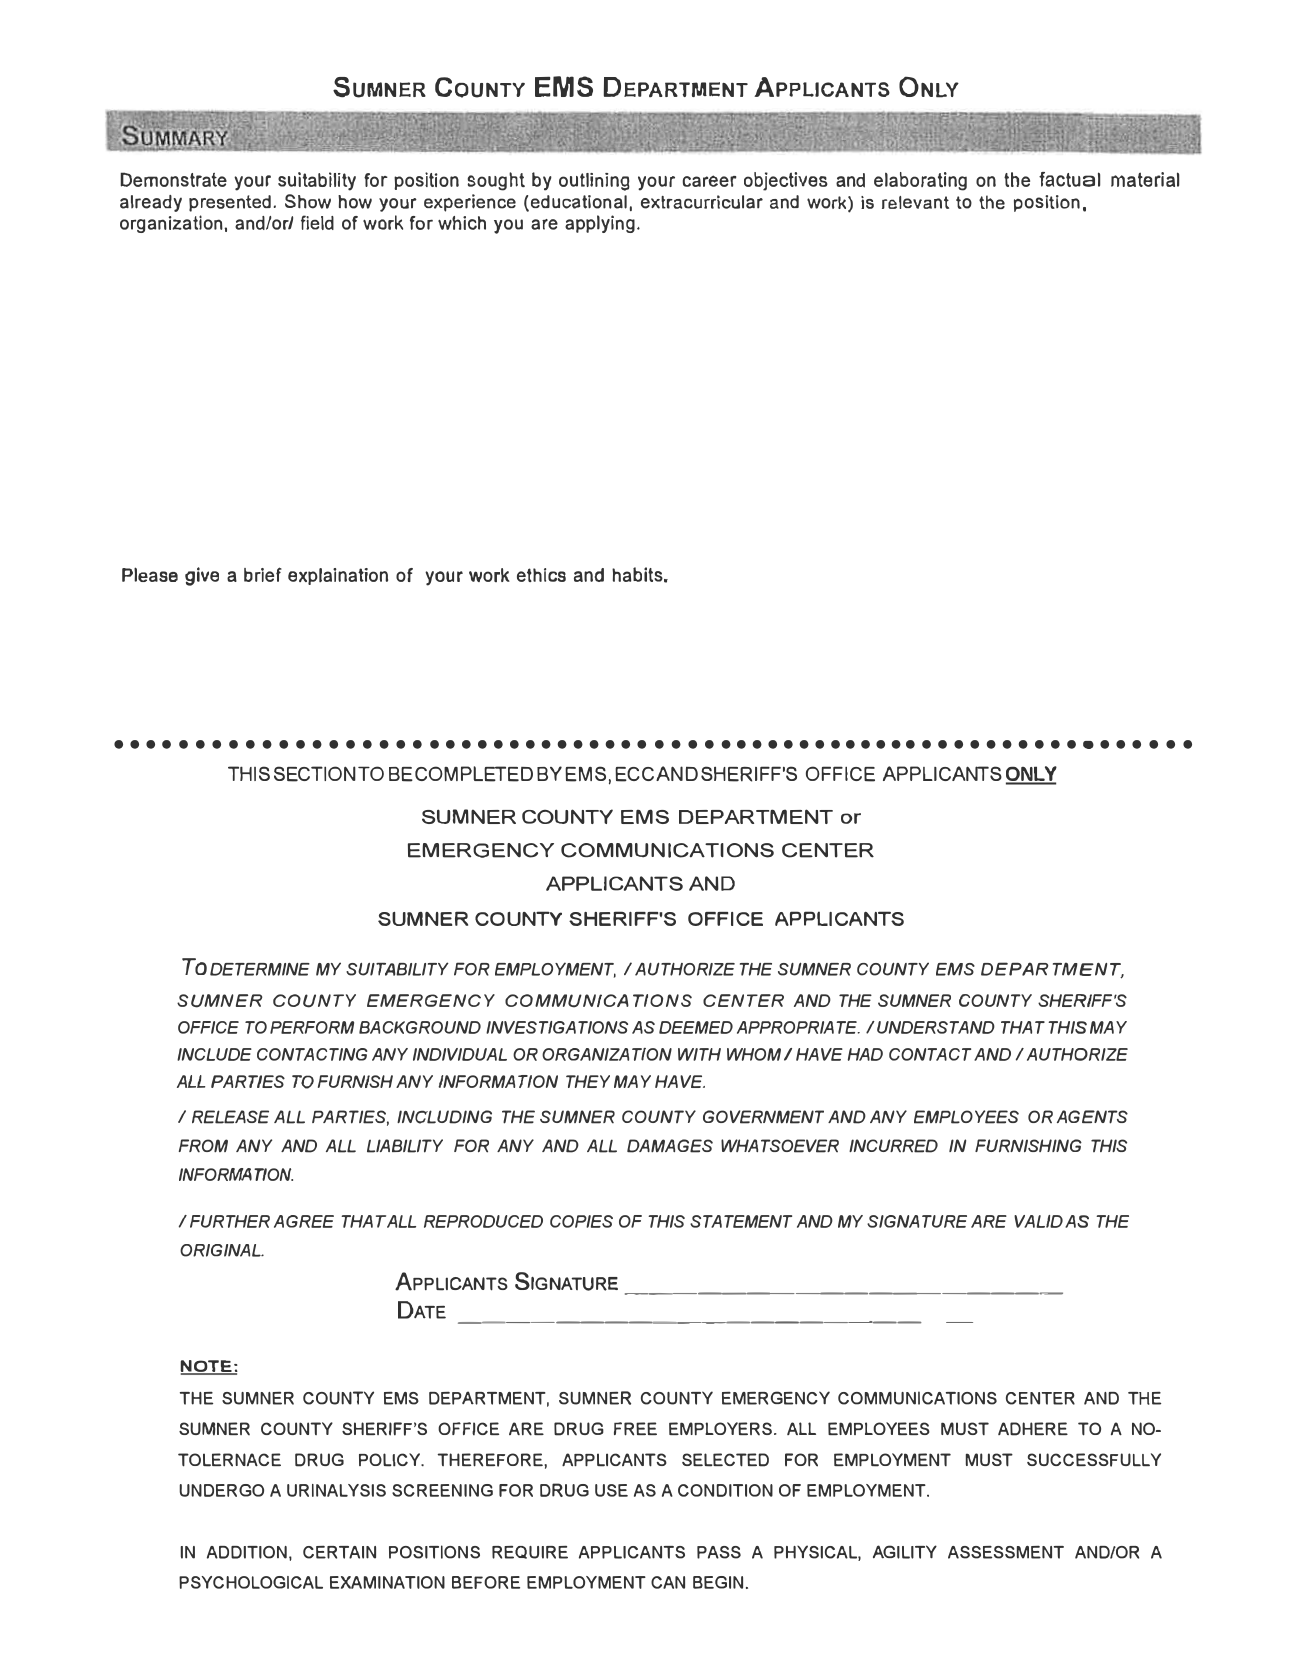  What do you see at coordinates (600, 224) in the screenshot?
I see `applying` at bounding box center [600, 224].
